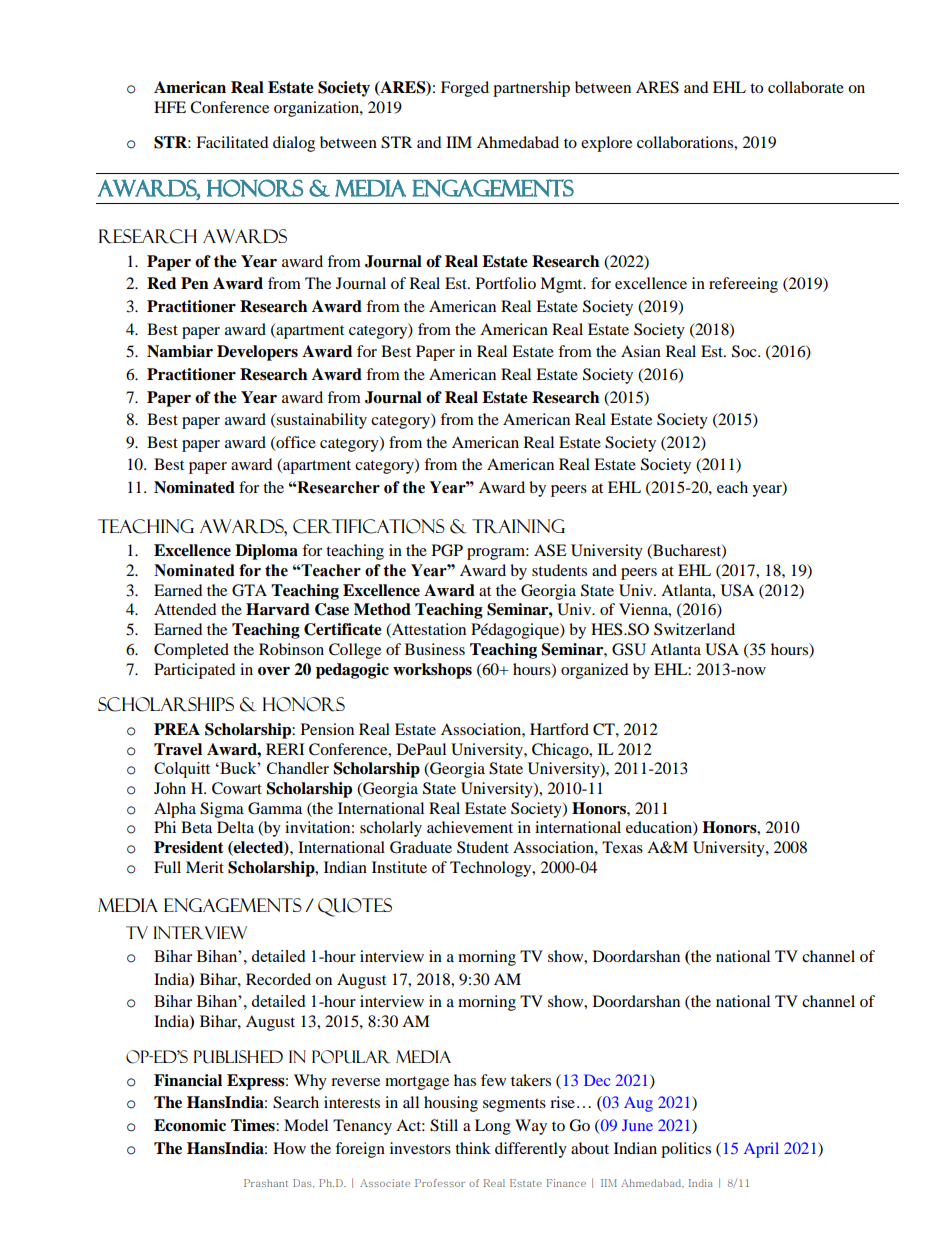 The width and height of the image is (952, 1233). I want to click on think, so click(473, 1148).
